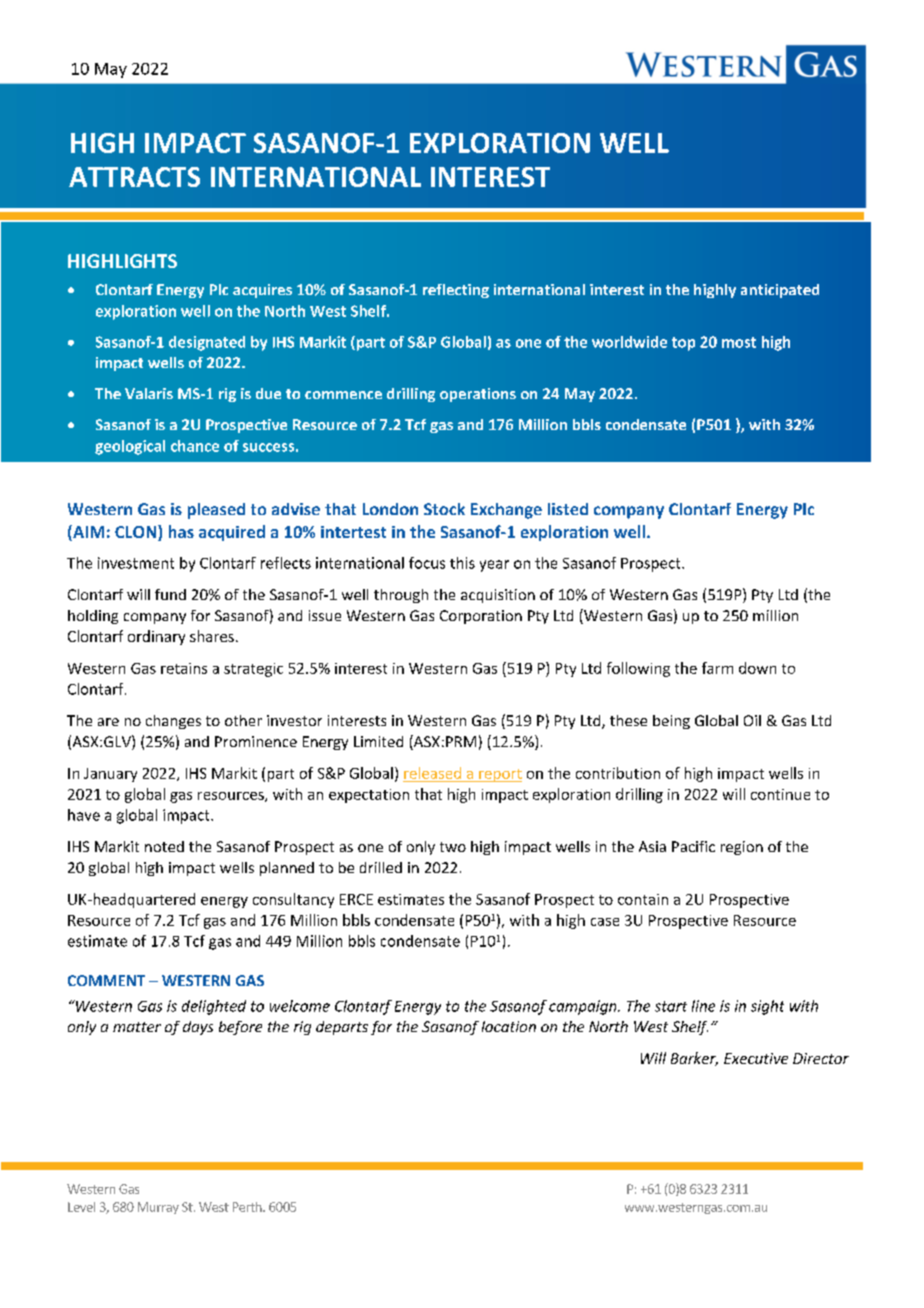  I want to click on contain, so click(643, 899).
